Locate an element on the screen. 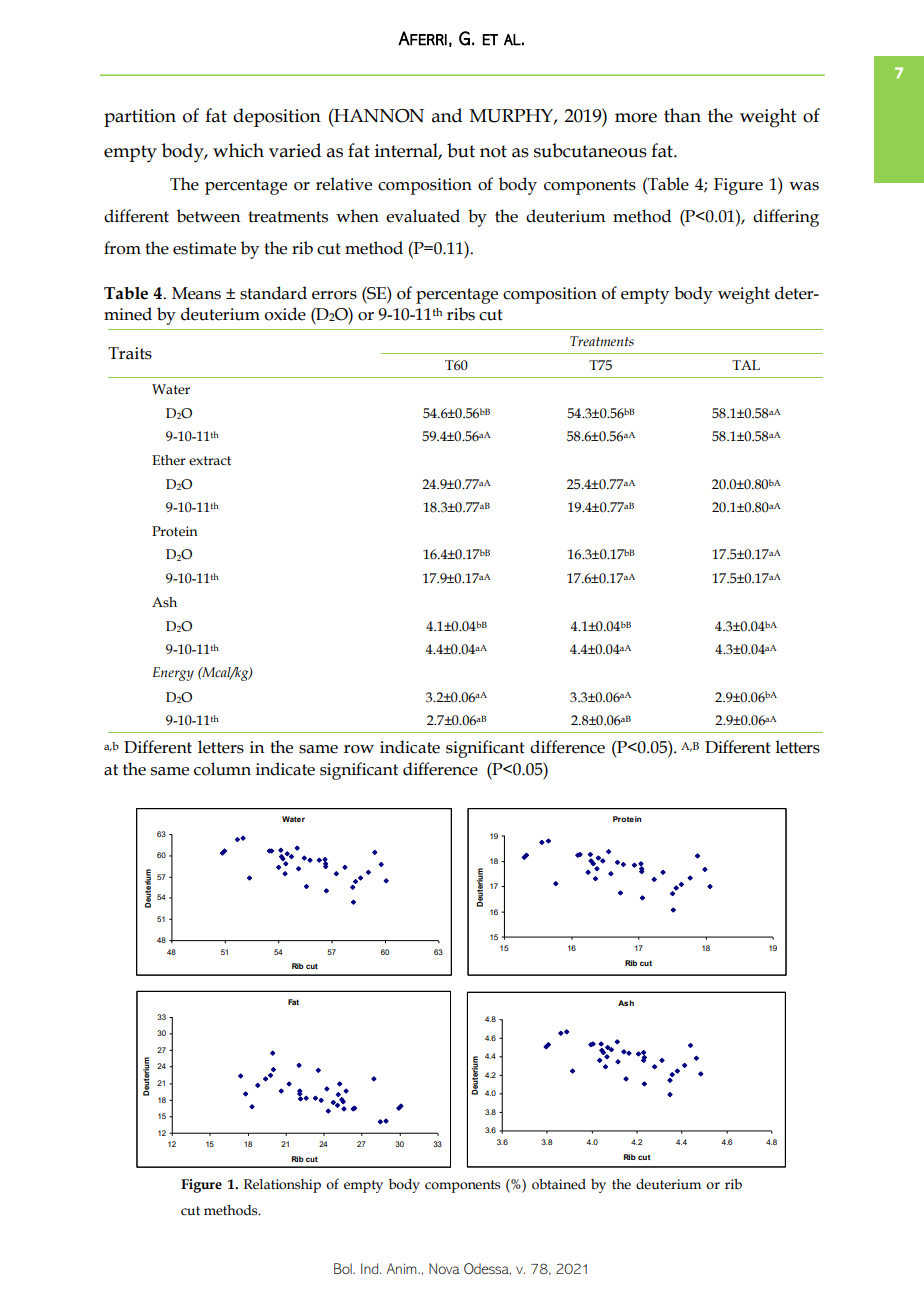  than is located at coordinates (682, 115).
